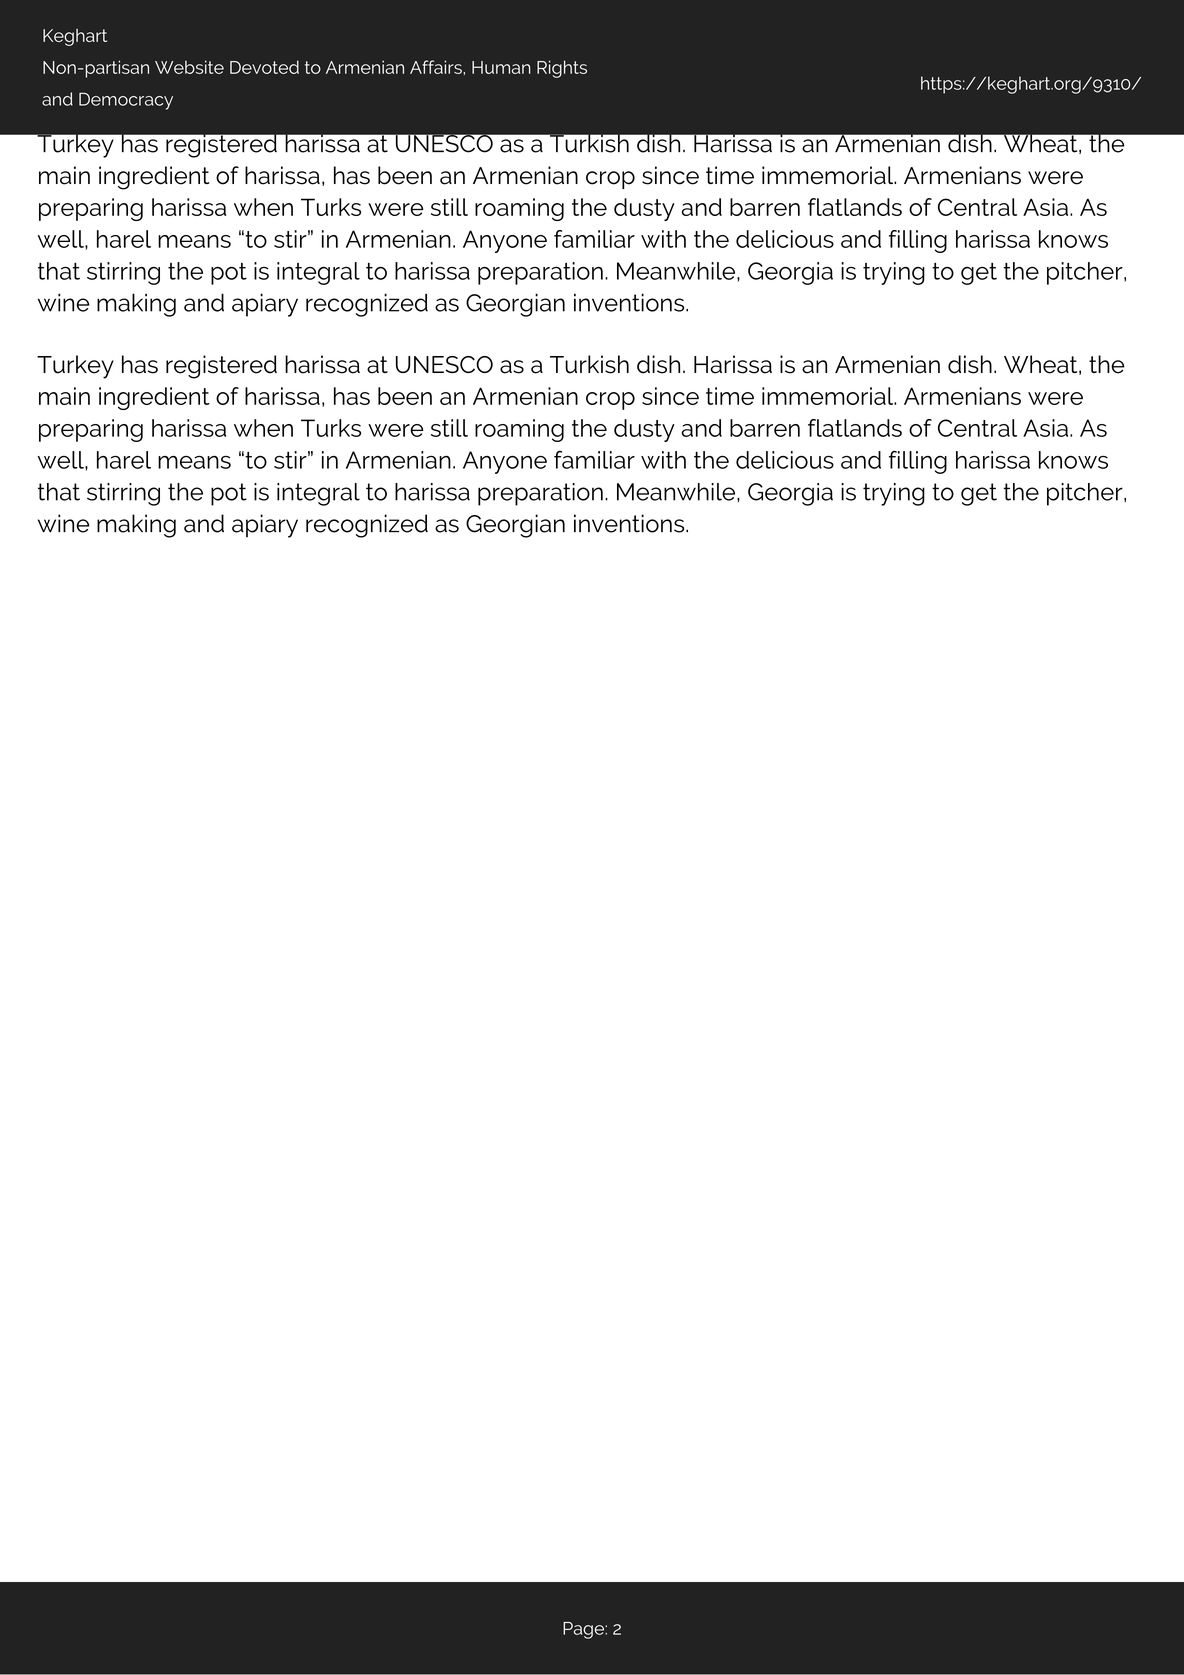 This image has height=1675, width=1184. I want to click on Devoted, so click(264, 67).
